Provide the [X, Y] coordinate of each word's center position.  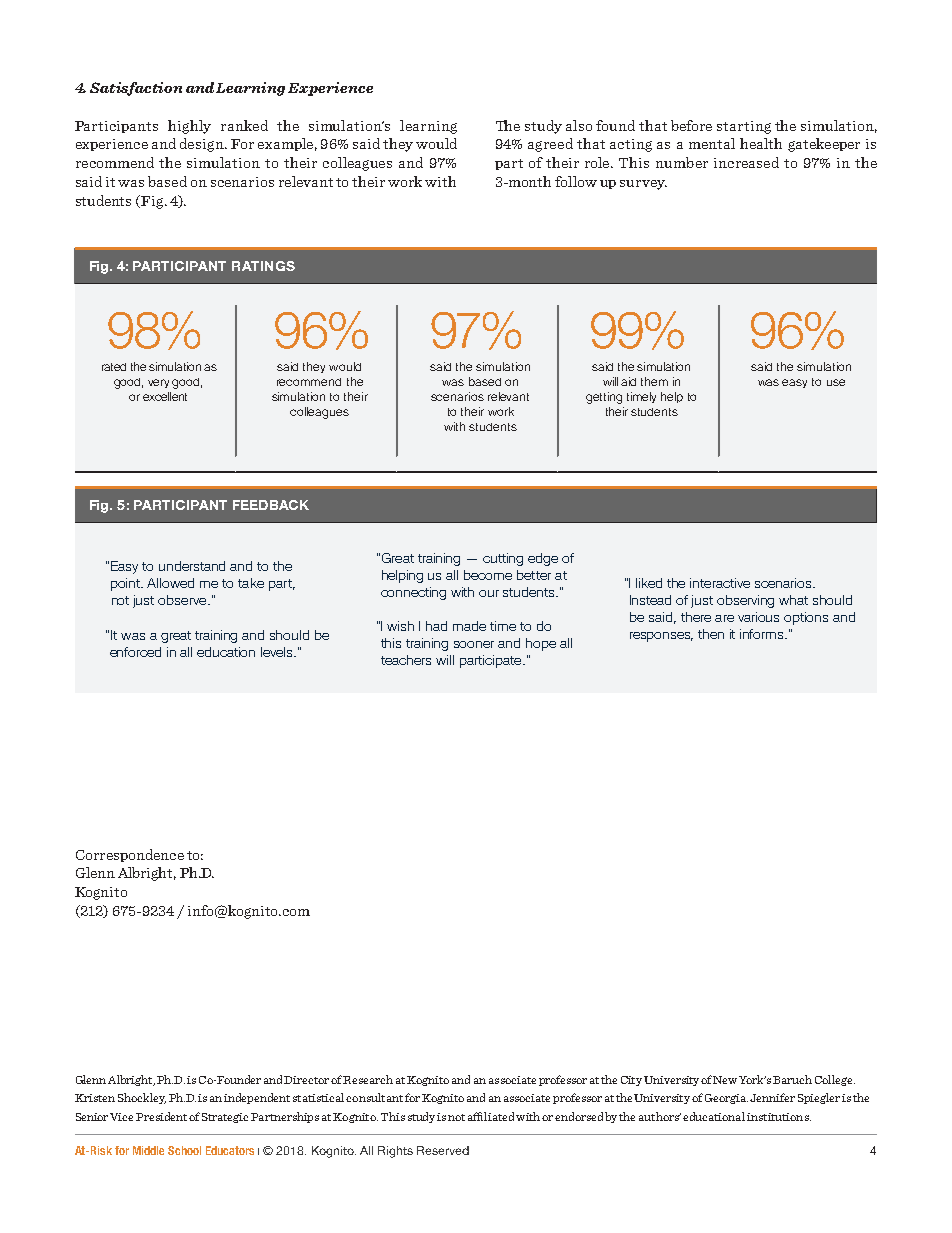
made [469, 626]
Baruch [792, 1079]
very [158, 383]
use [836, 382]
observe [183, 600]
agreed [550, 145]
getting [604, 398]
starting [744, 127]
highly [189, 127]
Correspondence [130, 855]
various [758, 617]
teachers [406, 660]
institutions [779, 1117]
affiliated [491, 1116]
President [161, 1116]
